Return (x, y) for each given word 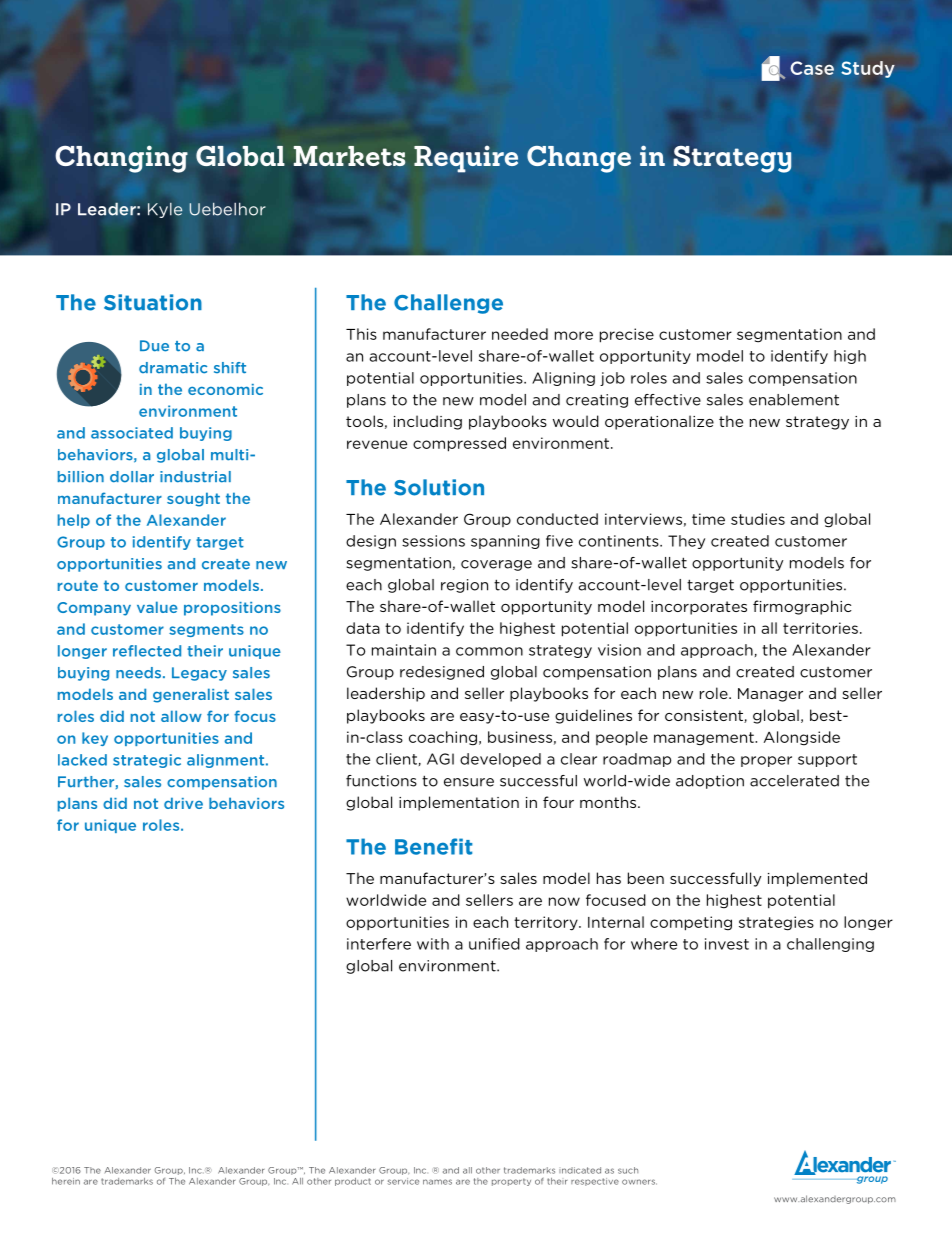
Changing (121, 159)
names (437, 1182)
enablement (794, 400)
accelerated (794, 781)
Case (812, 68)
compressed (459, 444)
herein (66, 1181)
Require (466, 159)
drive (183, 803)
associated (132, 433)
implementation (459, 803)
